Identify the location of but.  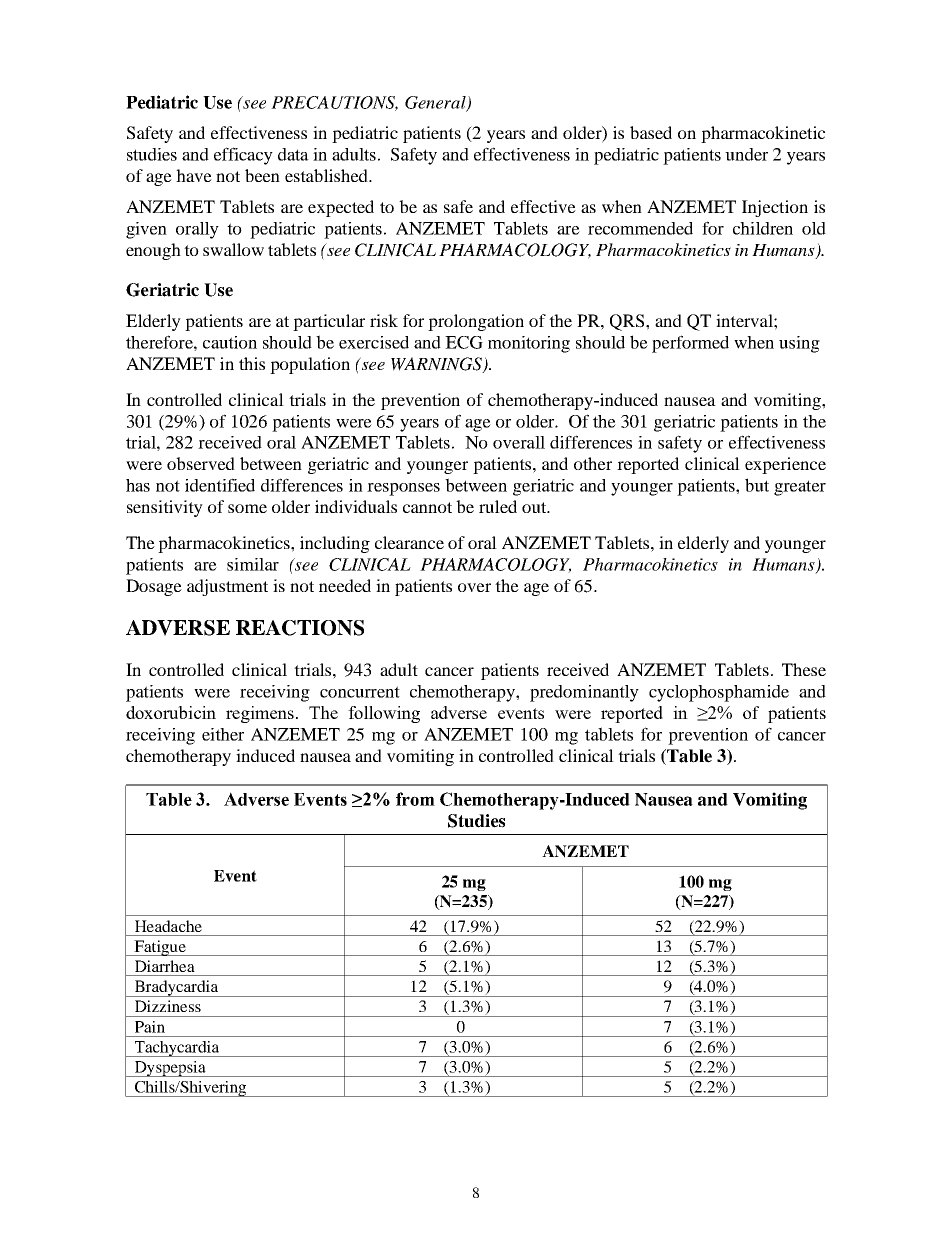
(757, 485).
